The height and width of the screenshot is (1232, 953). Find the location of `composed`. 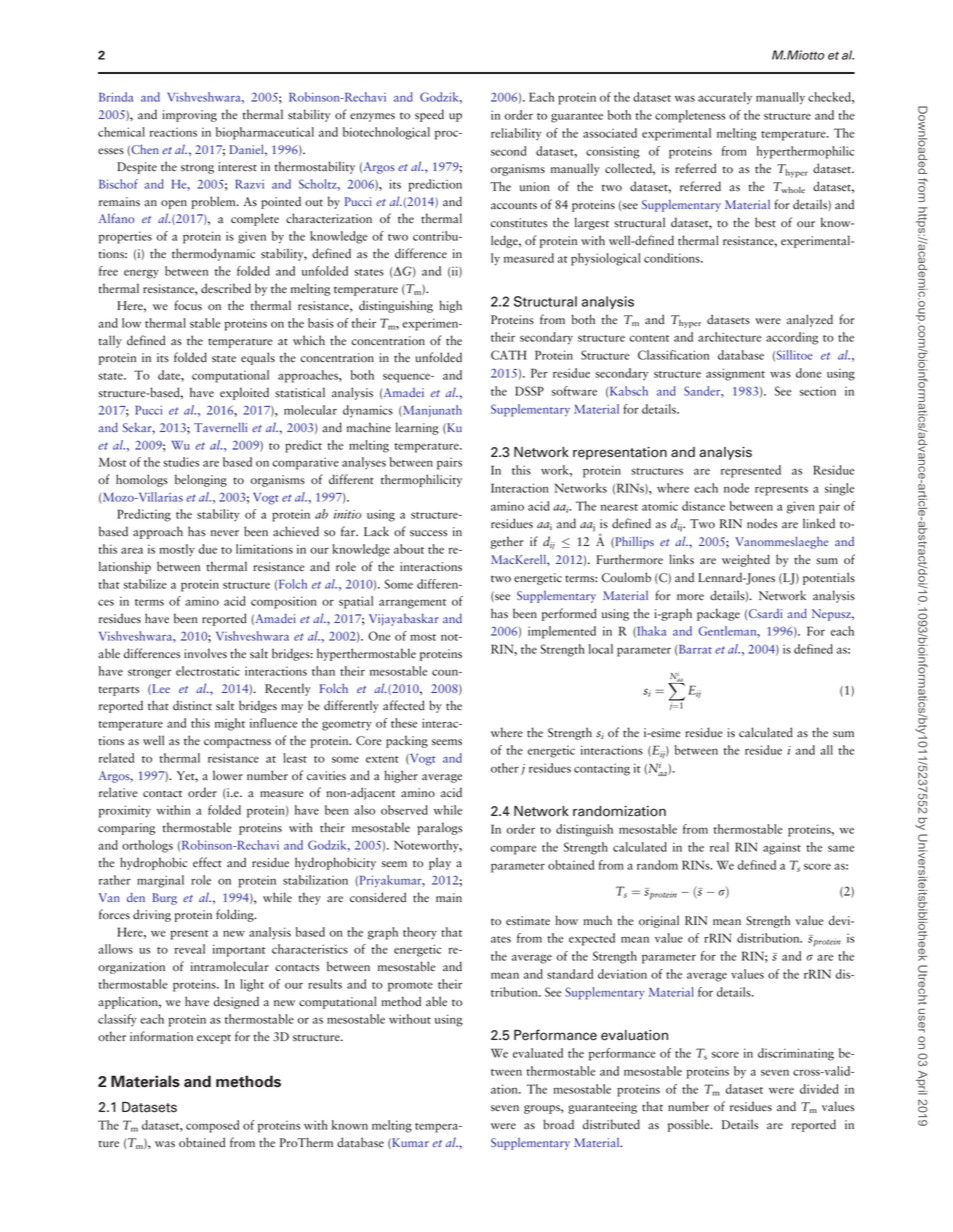

composed is located at coordinates (212, 1126).
